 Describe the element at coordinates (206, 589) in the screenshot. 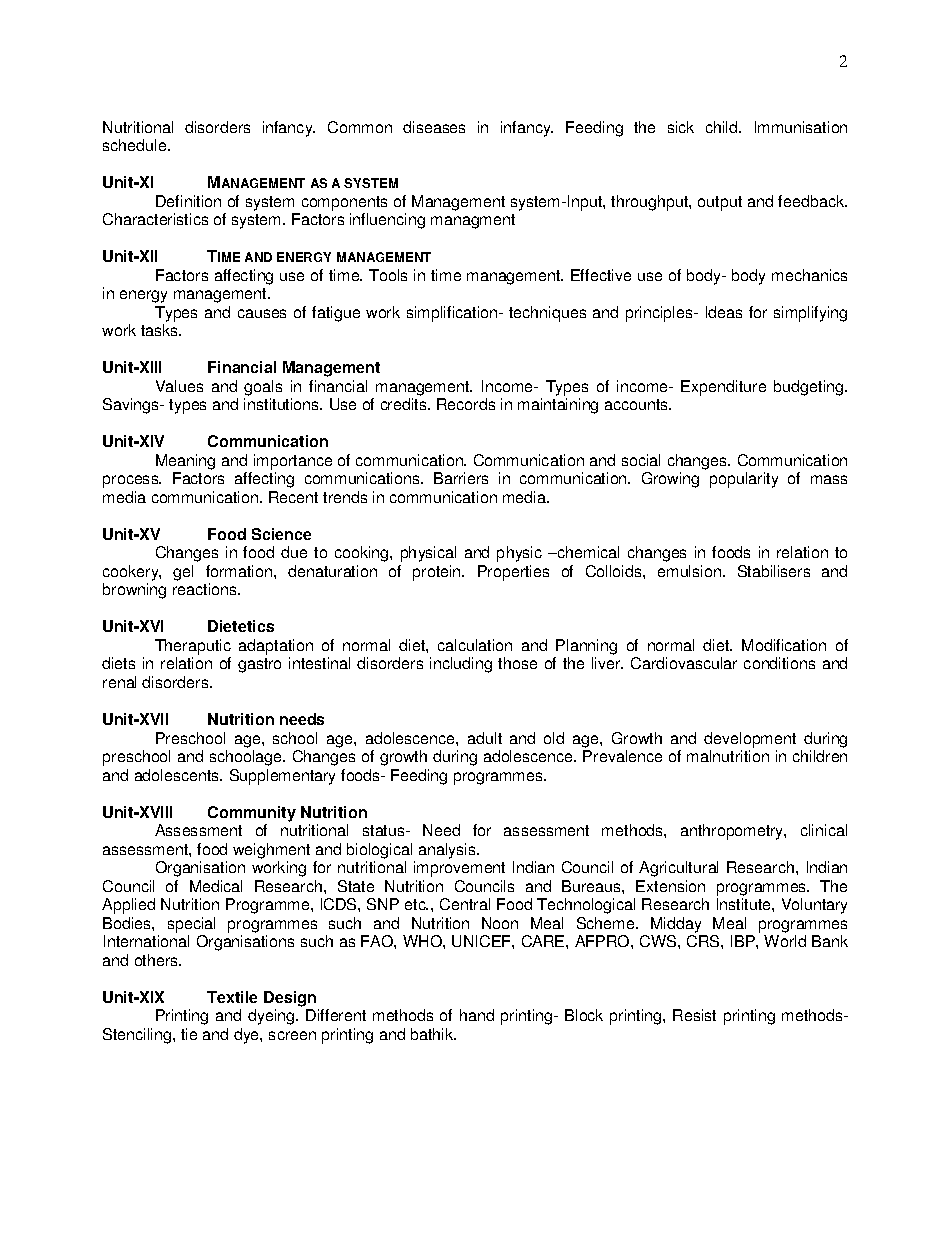

I see `reactions` at that location.
